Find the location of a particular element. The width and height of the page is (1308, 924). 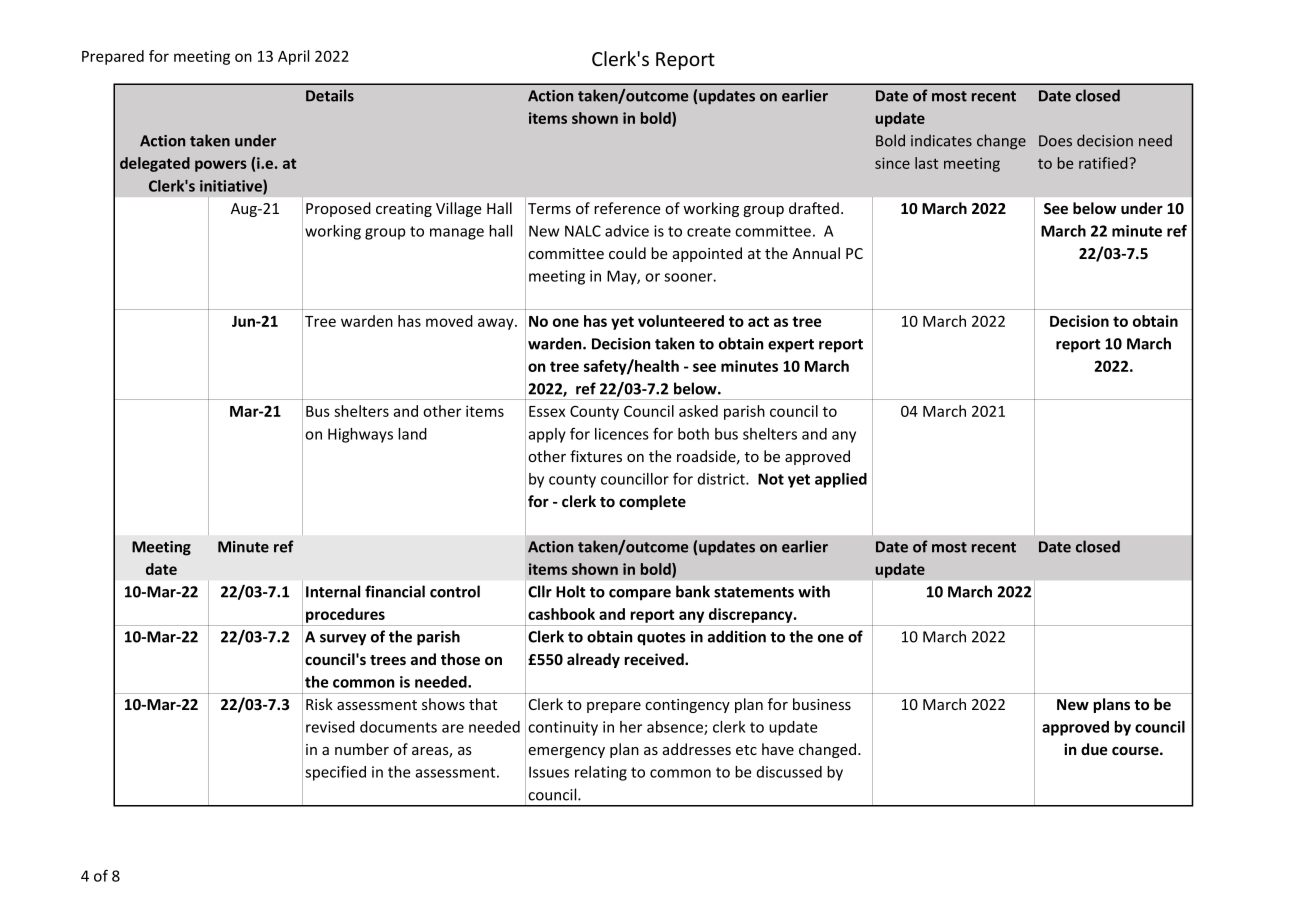

emergency is located at coordinates (566, 752).
